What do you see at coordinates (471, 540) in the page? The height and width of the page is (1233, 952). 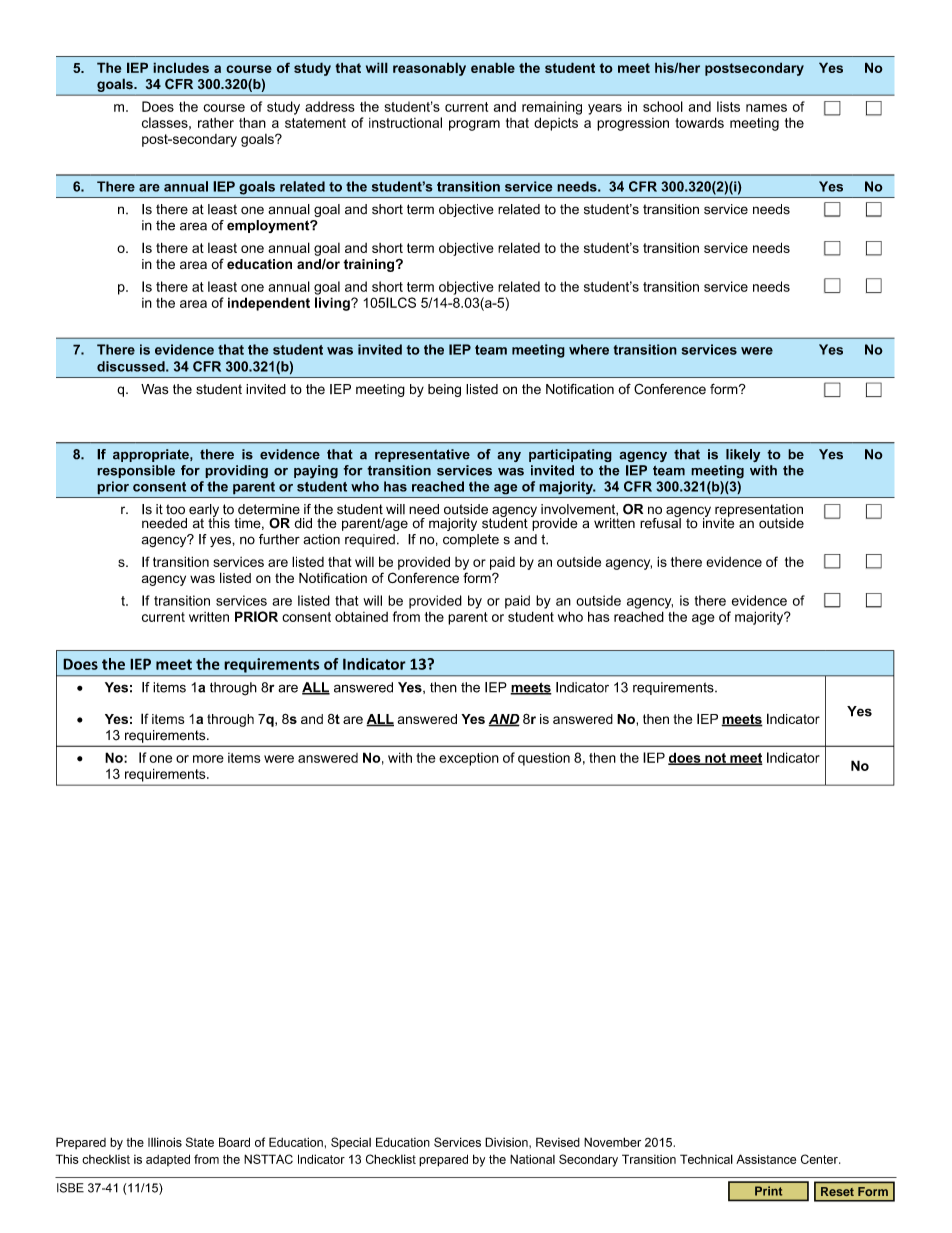 I see `complete` at bounding box center [471, 540].
